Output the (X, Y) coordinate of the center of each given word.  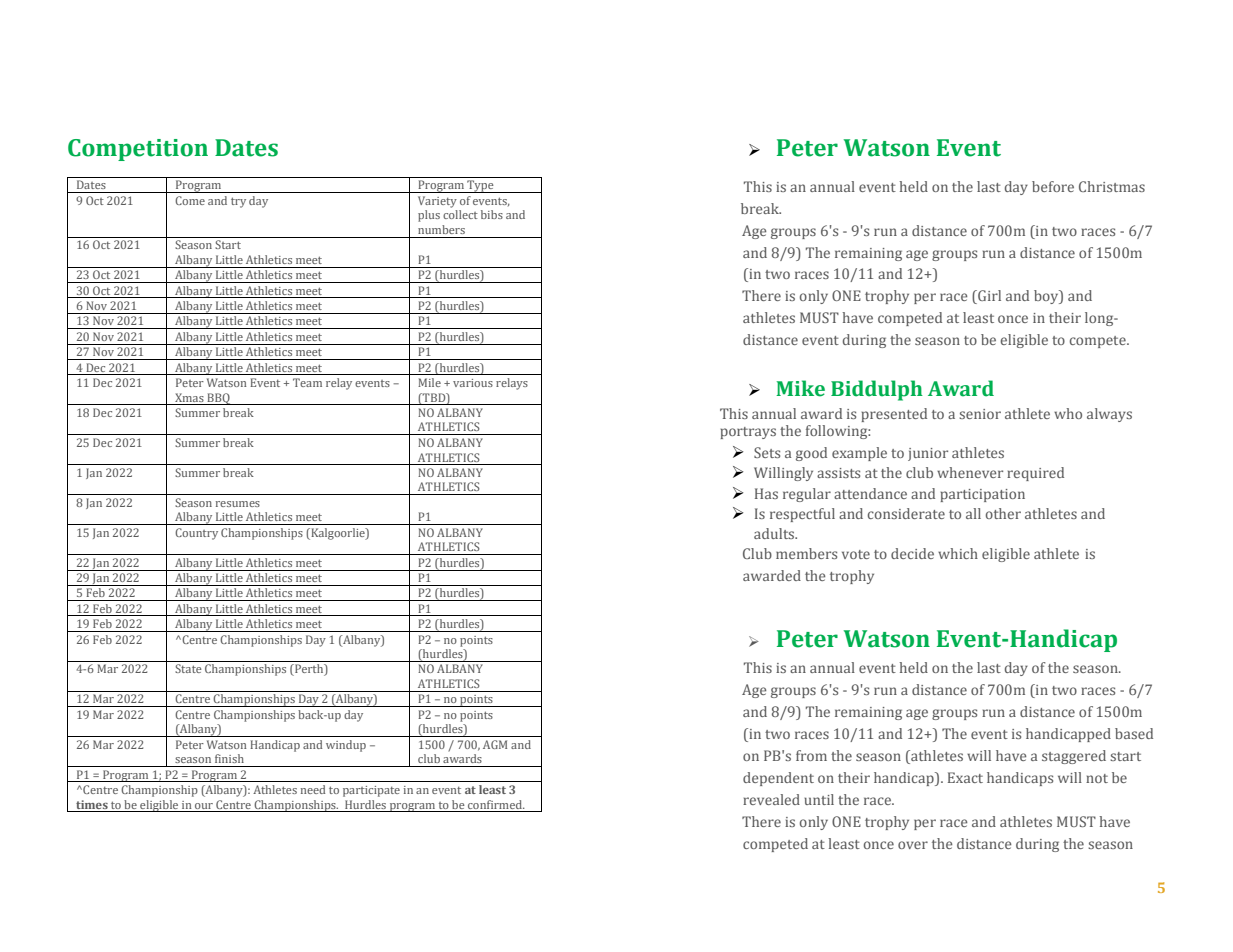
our (204, 806)
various (473, 383)
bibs (492, 214)
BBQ (219, 399)
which (958, 553)
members (806, 553)
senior (980, 414)
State (188, 668)
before (1053, 186)
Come (190, 200)
